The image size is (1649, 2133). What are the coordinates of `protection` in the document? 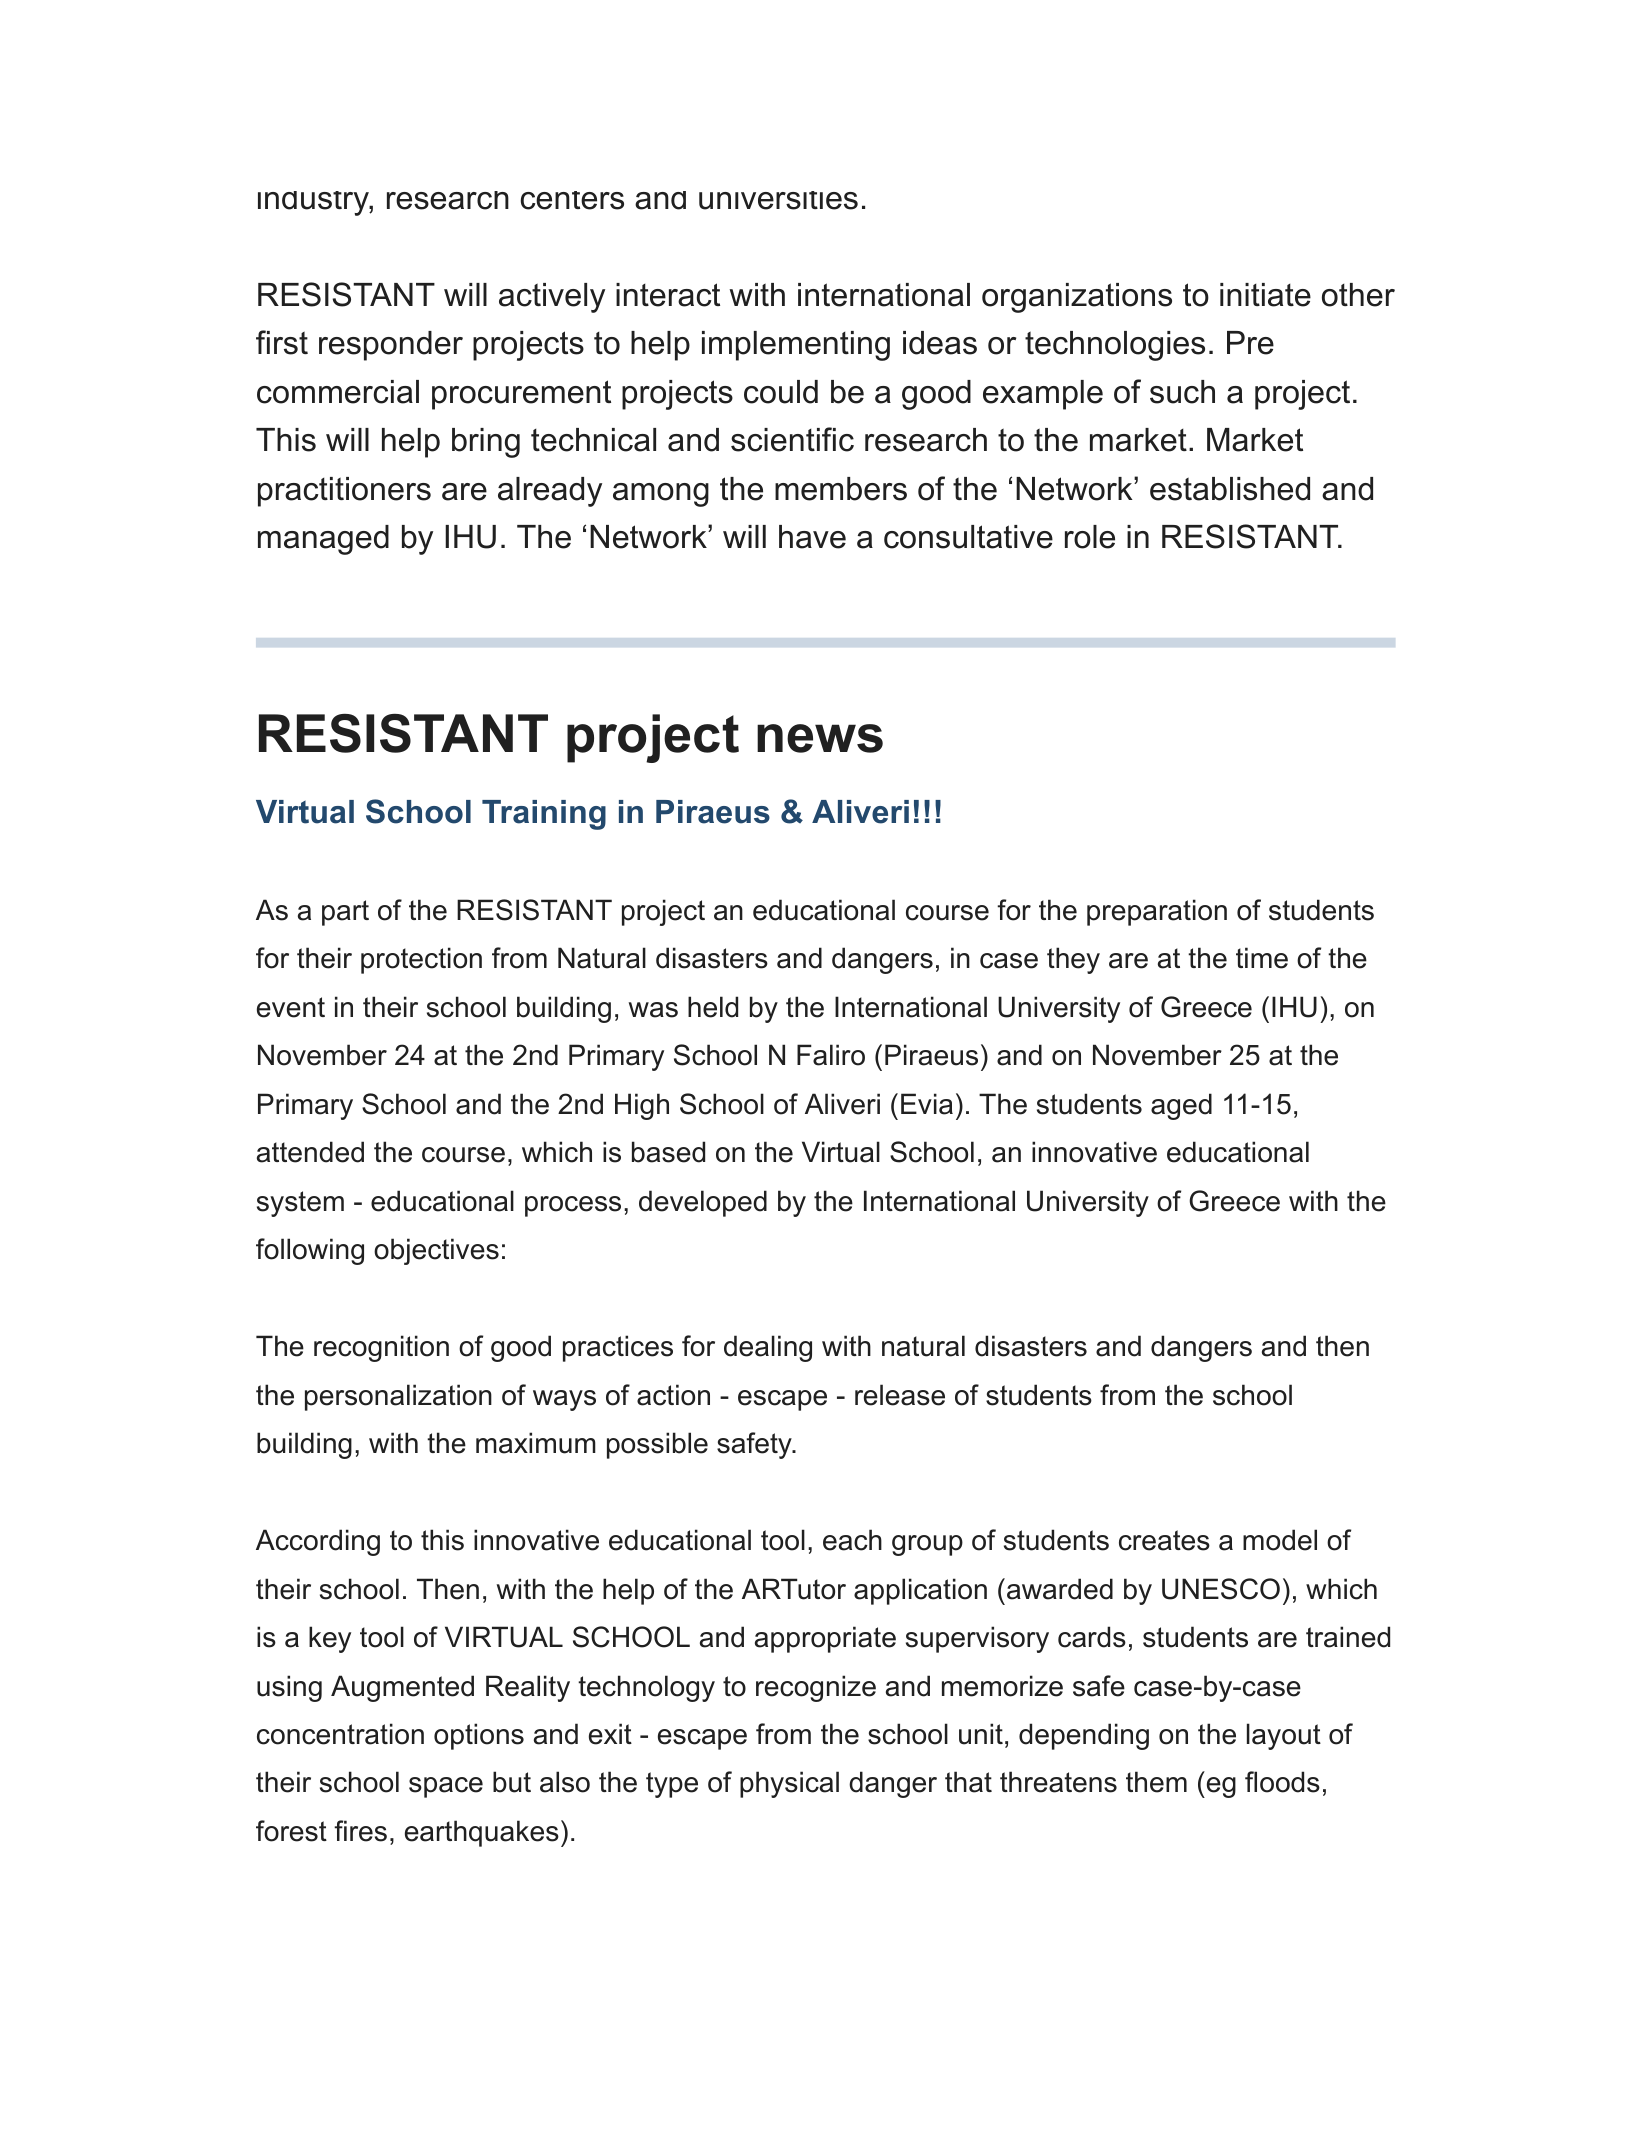 It's located at (421, 960).
